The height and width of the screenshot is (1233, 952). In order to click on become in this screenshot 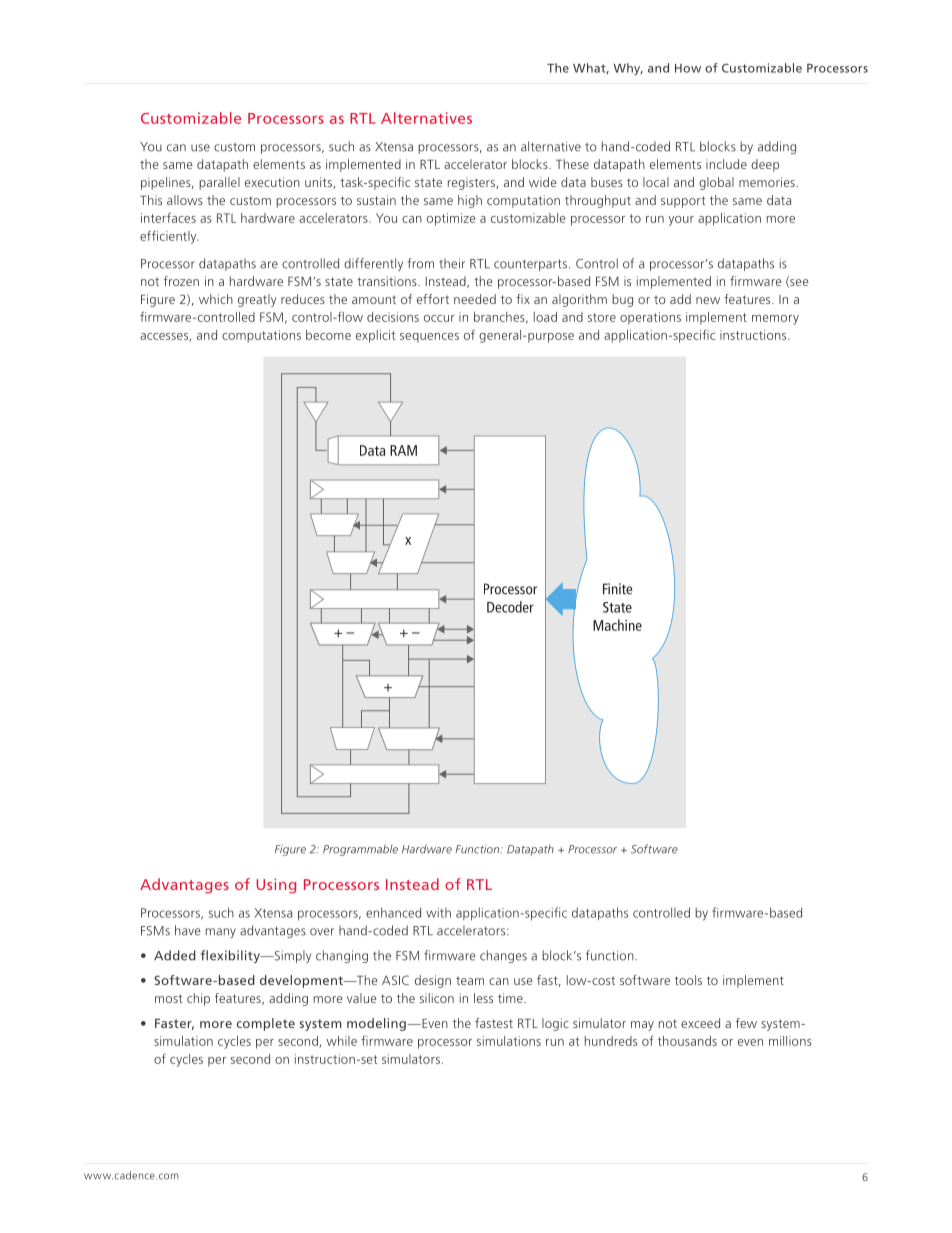, I will do `click(328, 335)`.
